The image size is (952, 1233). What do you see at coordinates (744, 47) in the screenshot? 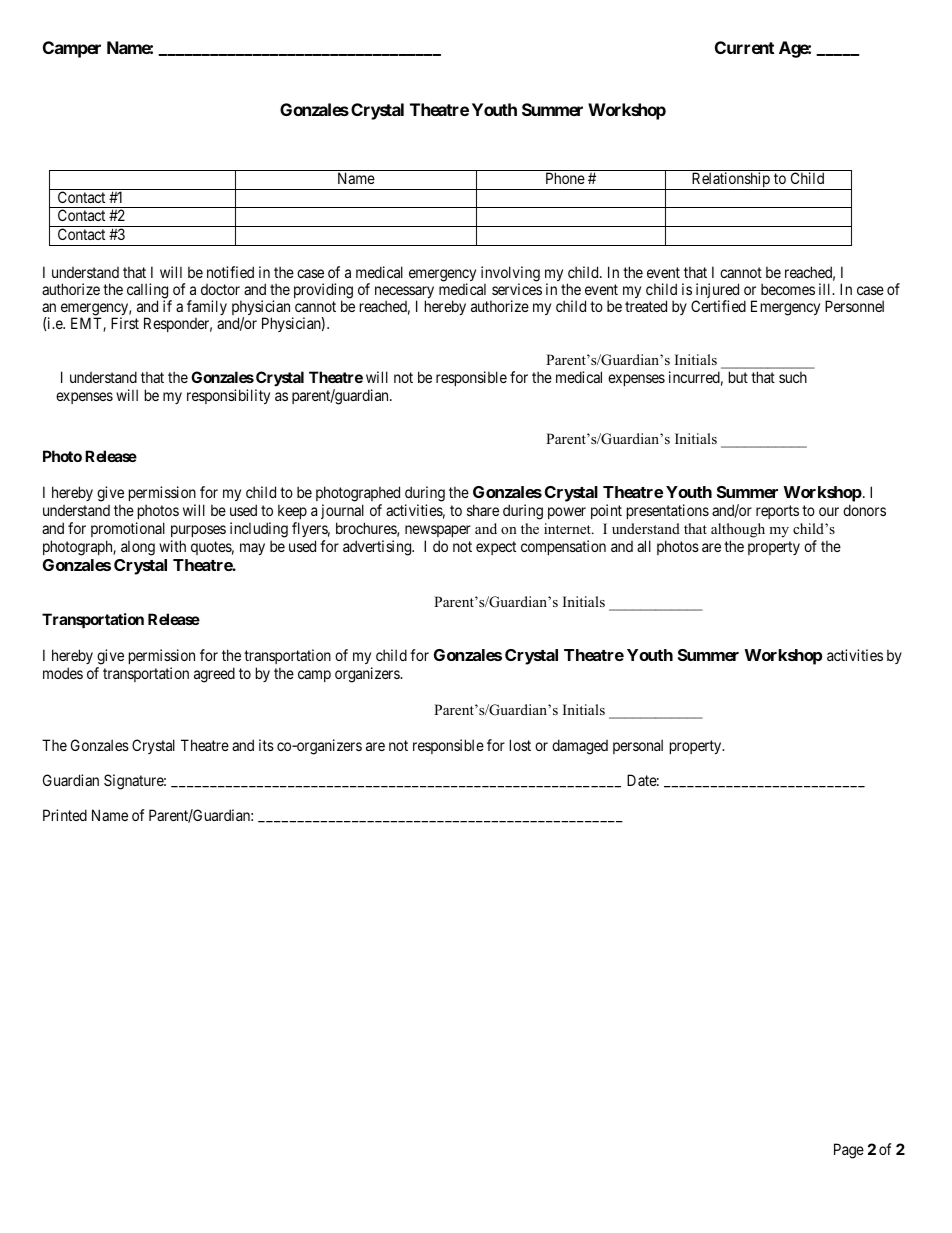
I see `Current` at bounding box center [744, 47].
